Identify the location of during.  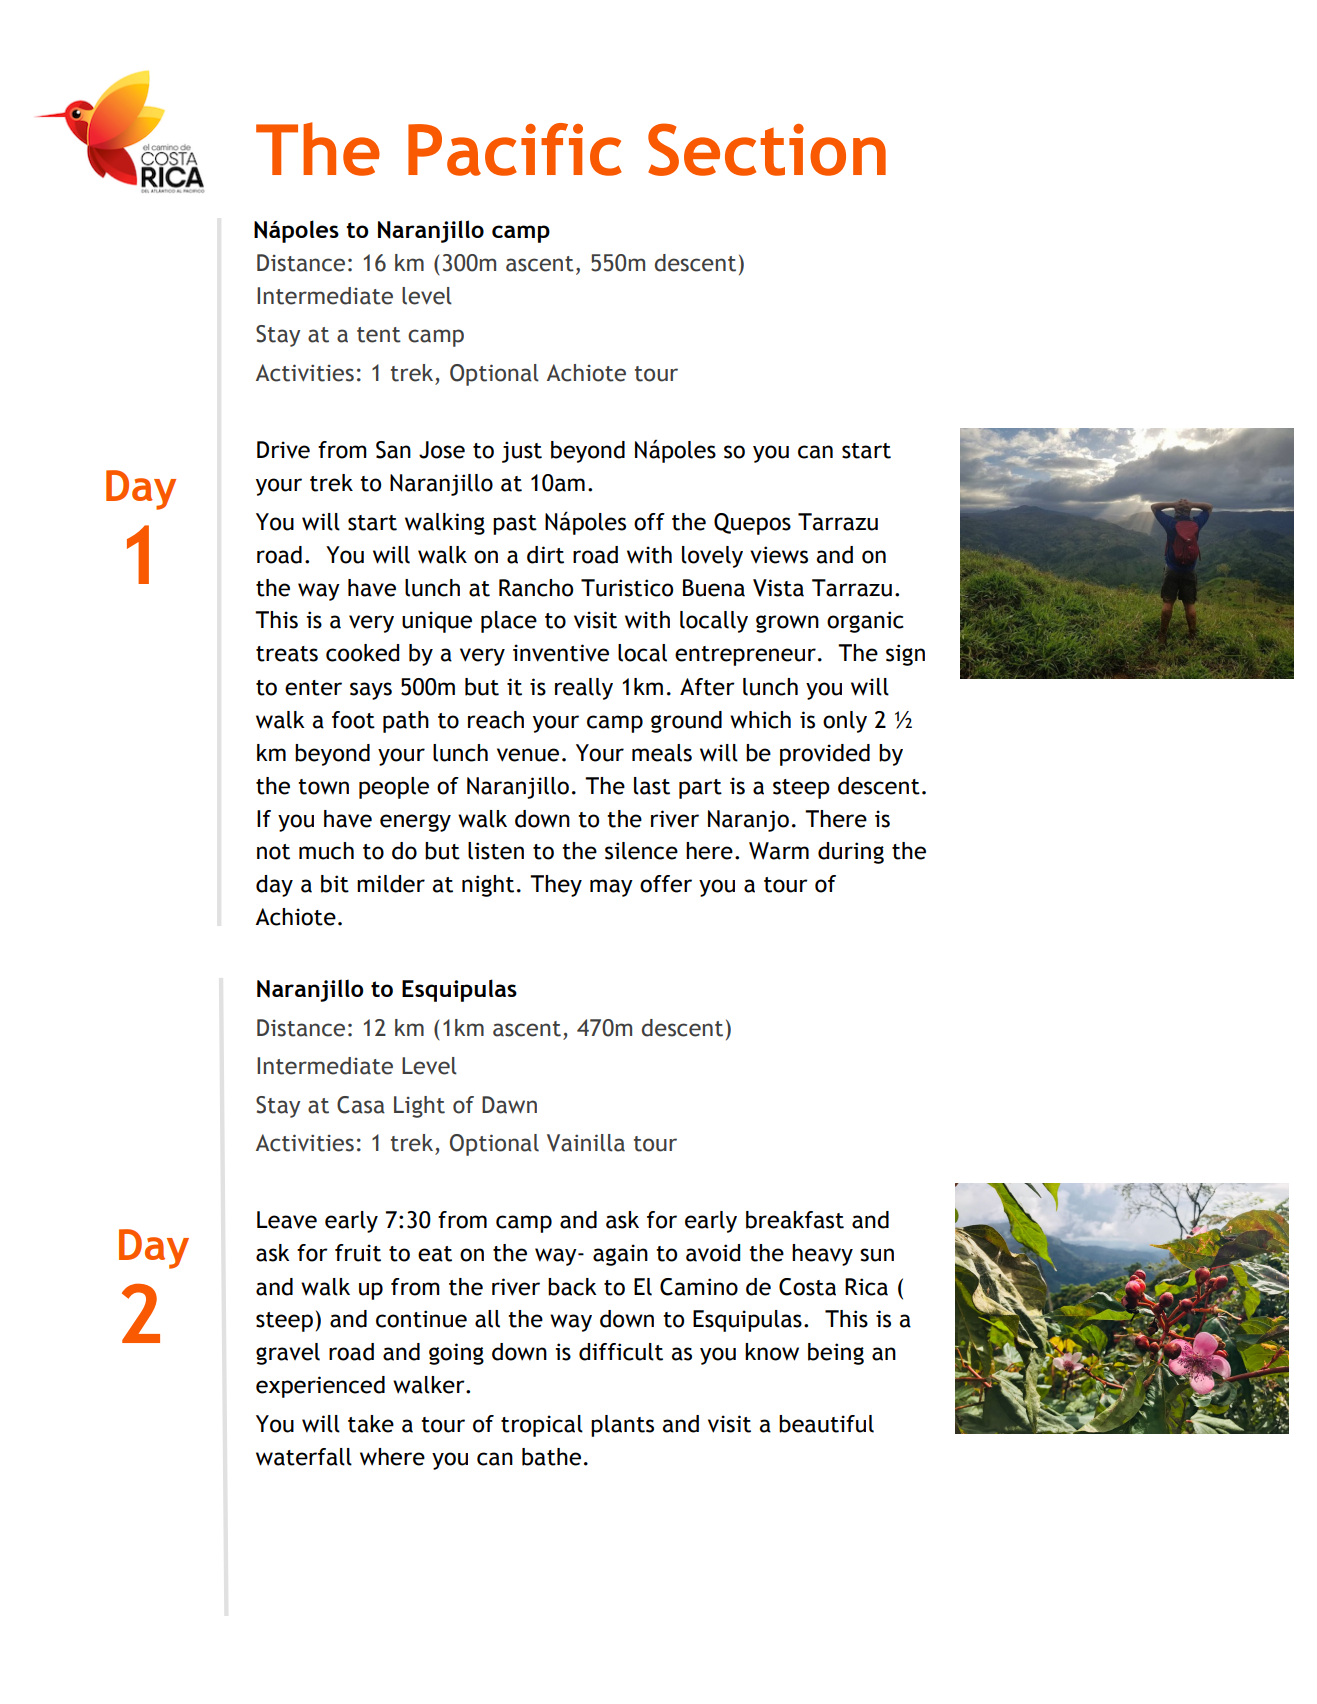
(851, 853).
